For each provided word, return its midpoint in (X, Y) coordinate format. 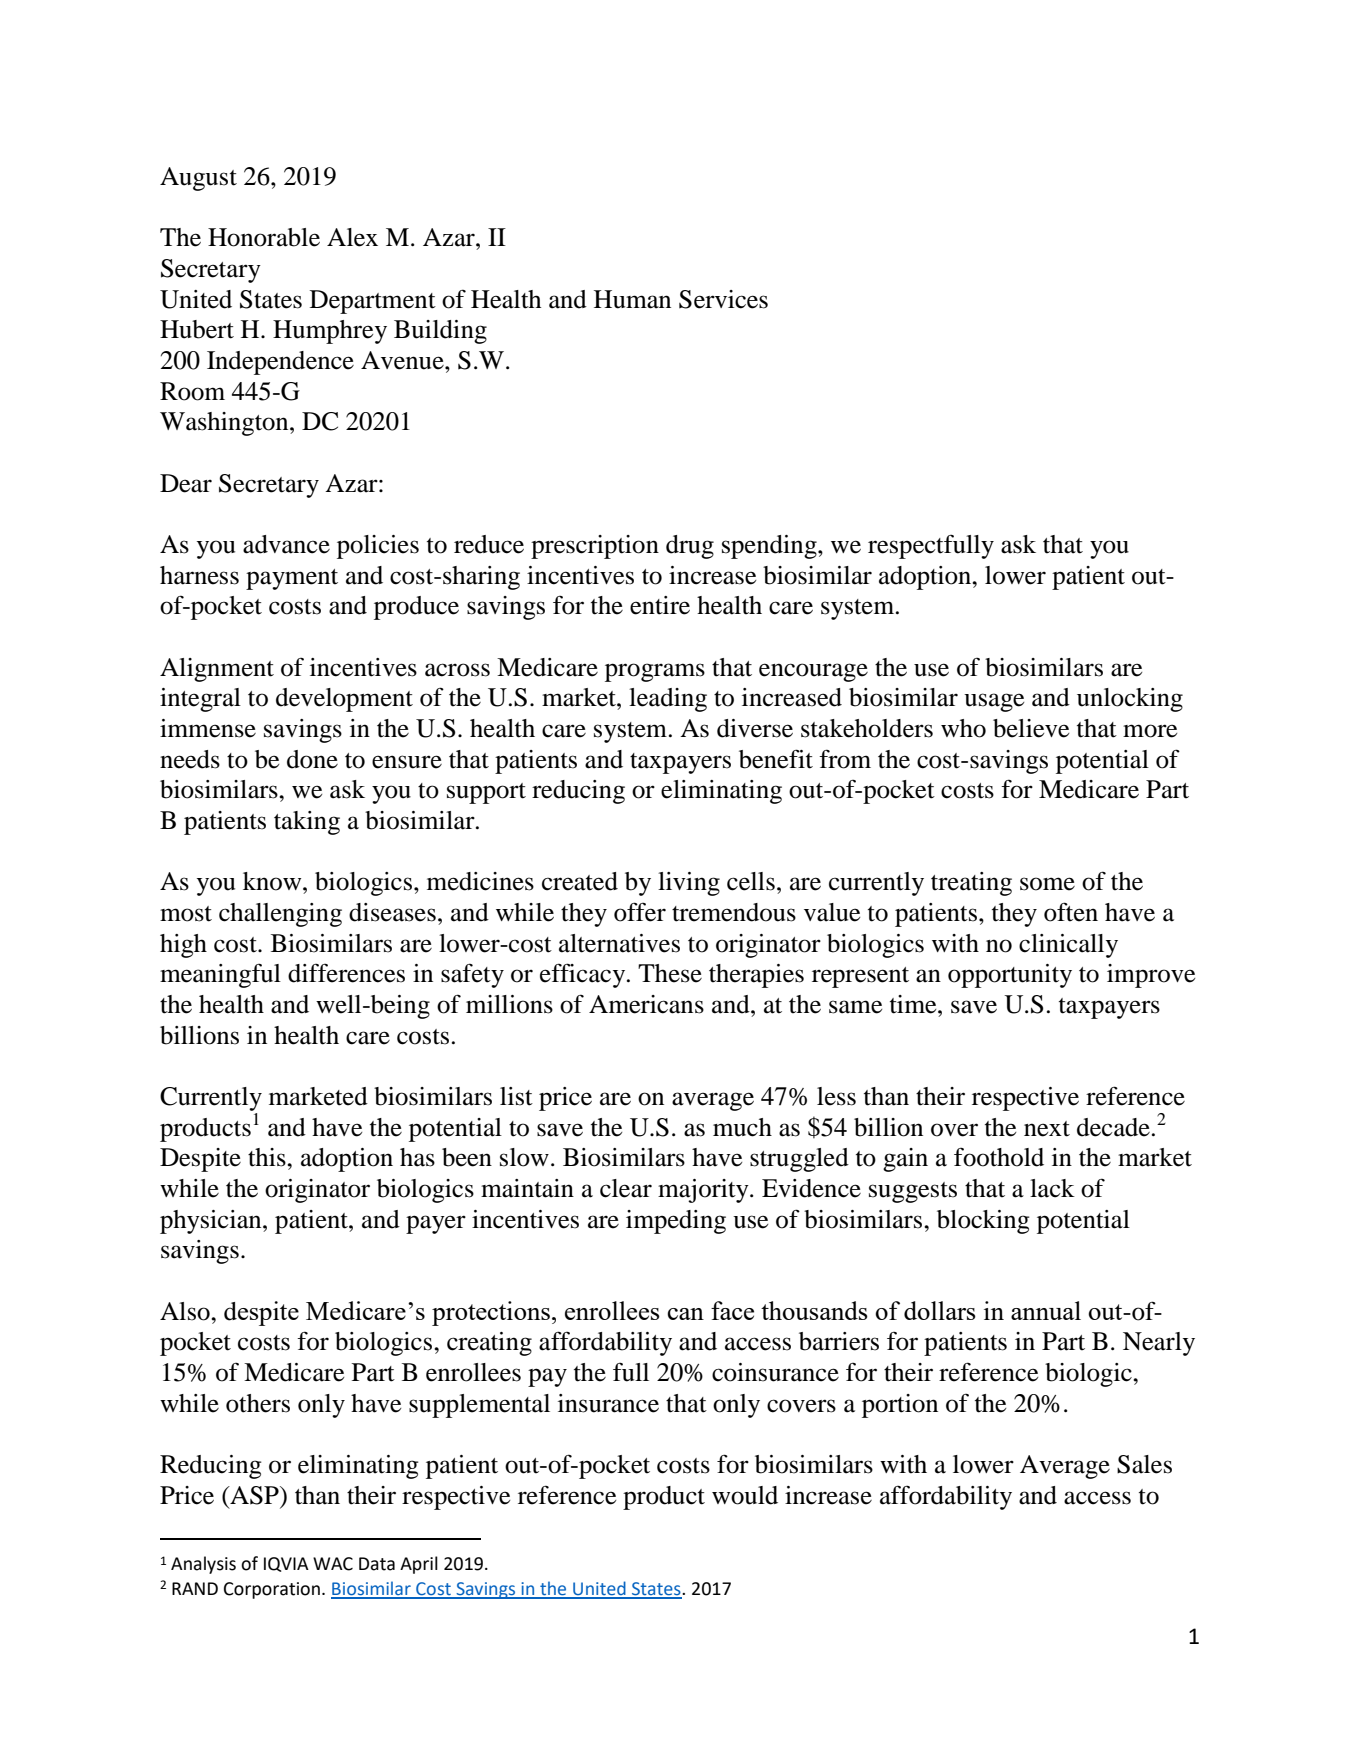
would (745, 1495)
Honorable (264, 237)
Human (632, 299)
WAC (333, 1564)
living (689, 884)
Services (723, 299)
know (273, 881)
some (1047, 884)
